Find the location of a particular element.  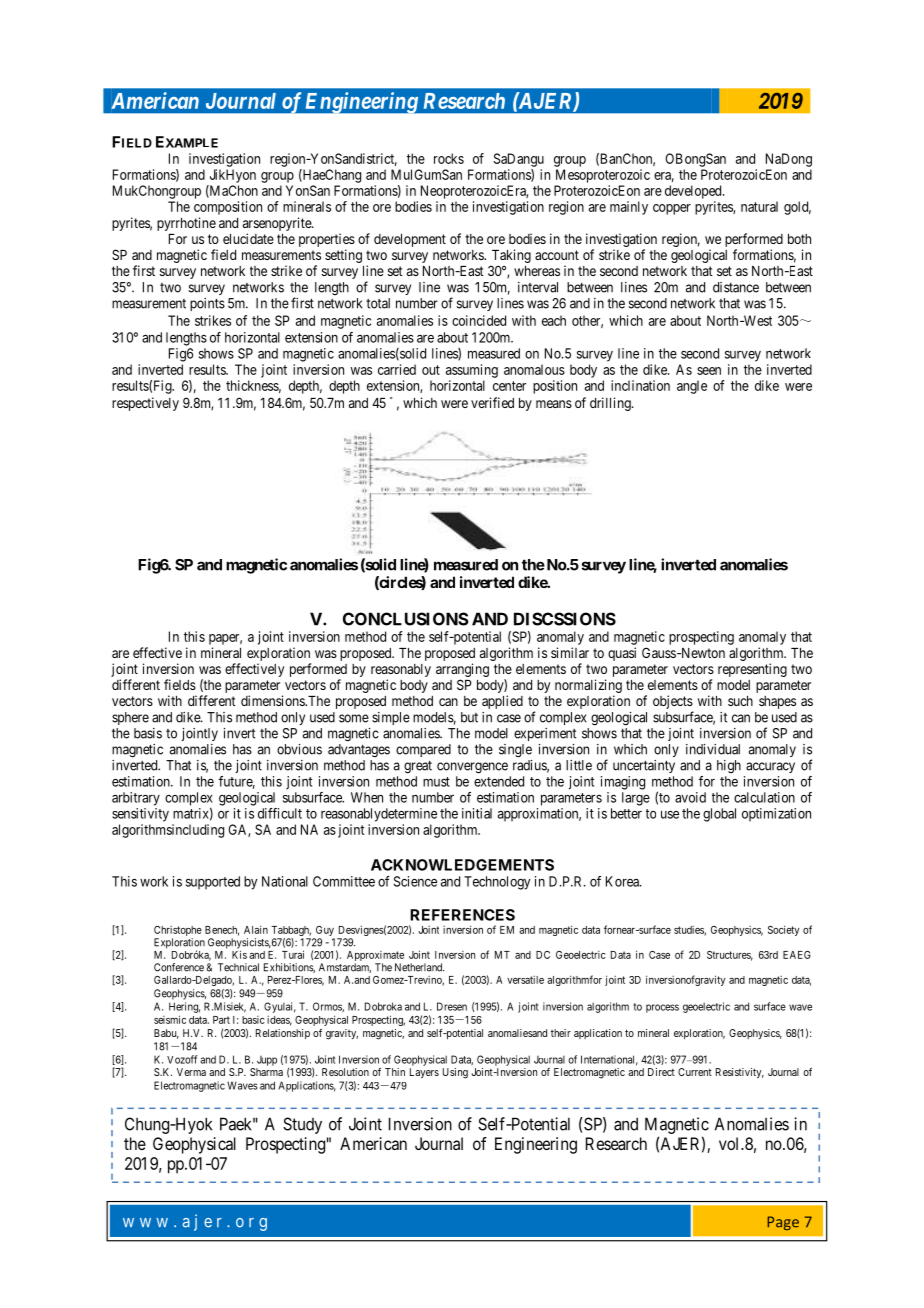

elucidate is located at coordinates (248, 238).
